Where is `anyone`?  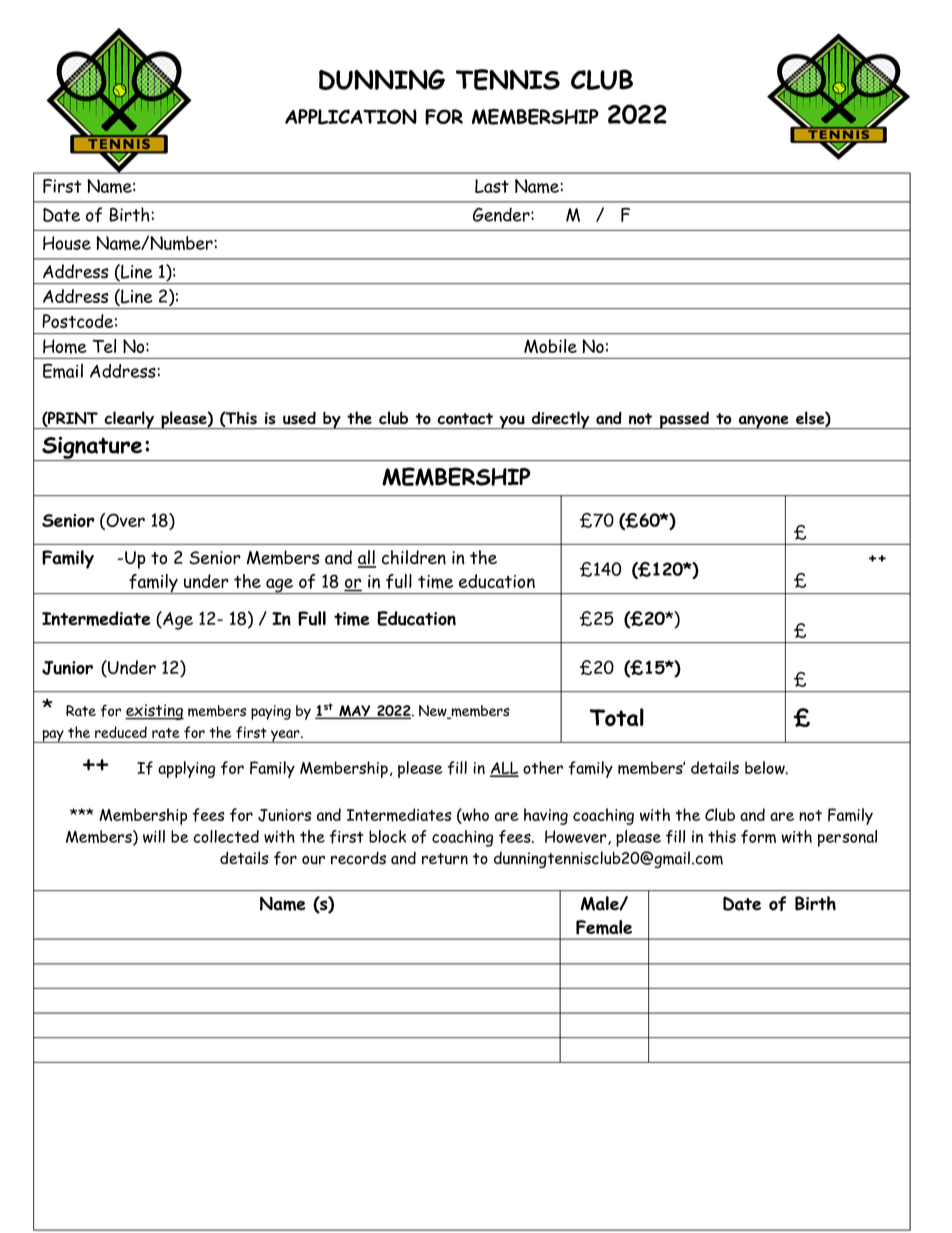 anyone is located at coordinates (764, 422).
